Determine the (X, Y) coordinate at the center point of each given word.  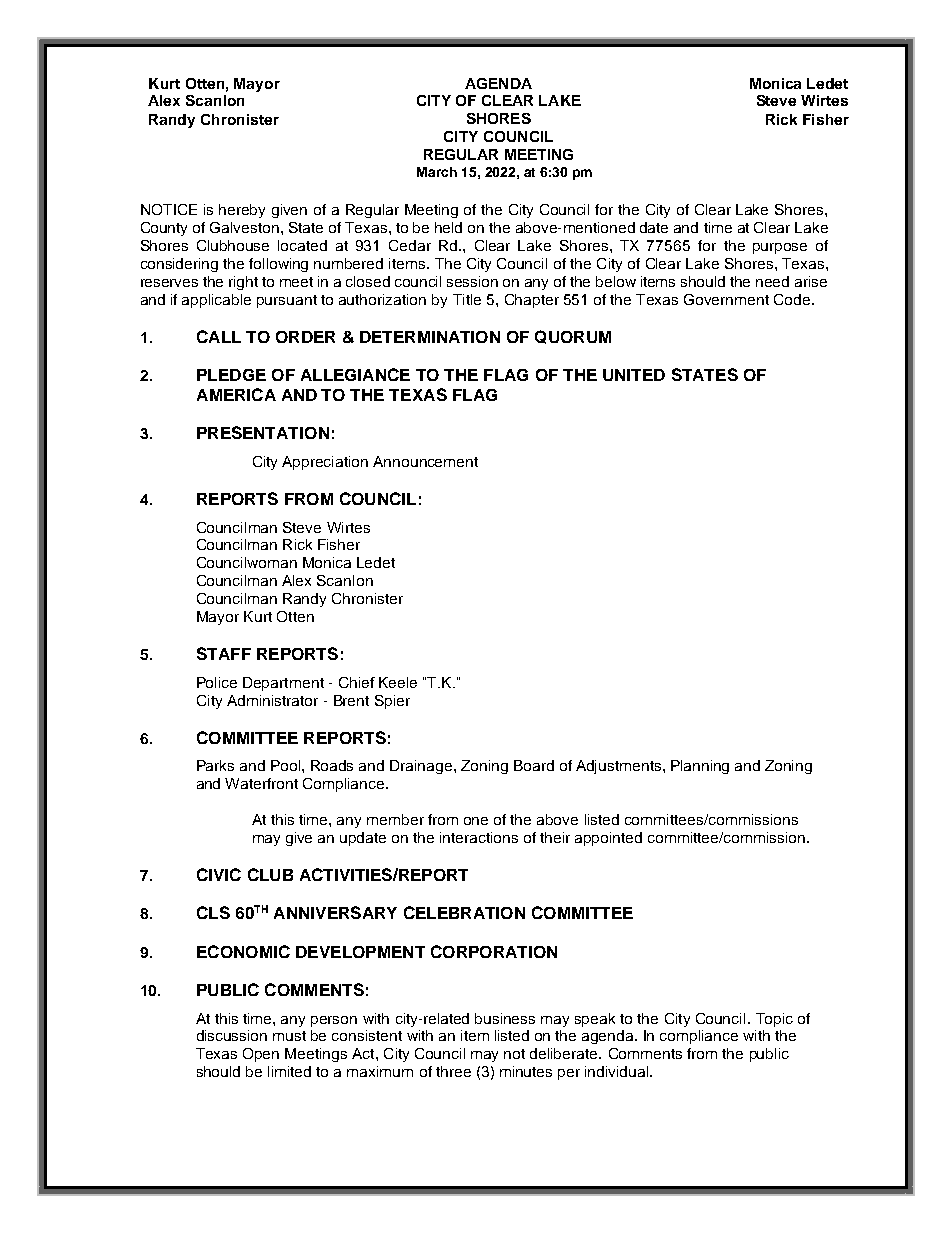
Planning (700, 767)
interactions (479, 837)
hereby (242, 211)
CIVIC (219, 874)
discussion (232, 1035)
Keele (398, 682)
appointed (608, 839)
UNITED (634, 375)
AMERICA (236, 394)
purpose (780, 248)
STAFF (224, 653)
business (505, 1018)
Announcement (425, 461)
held (448, 227)
